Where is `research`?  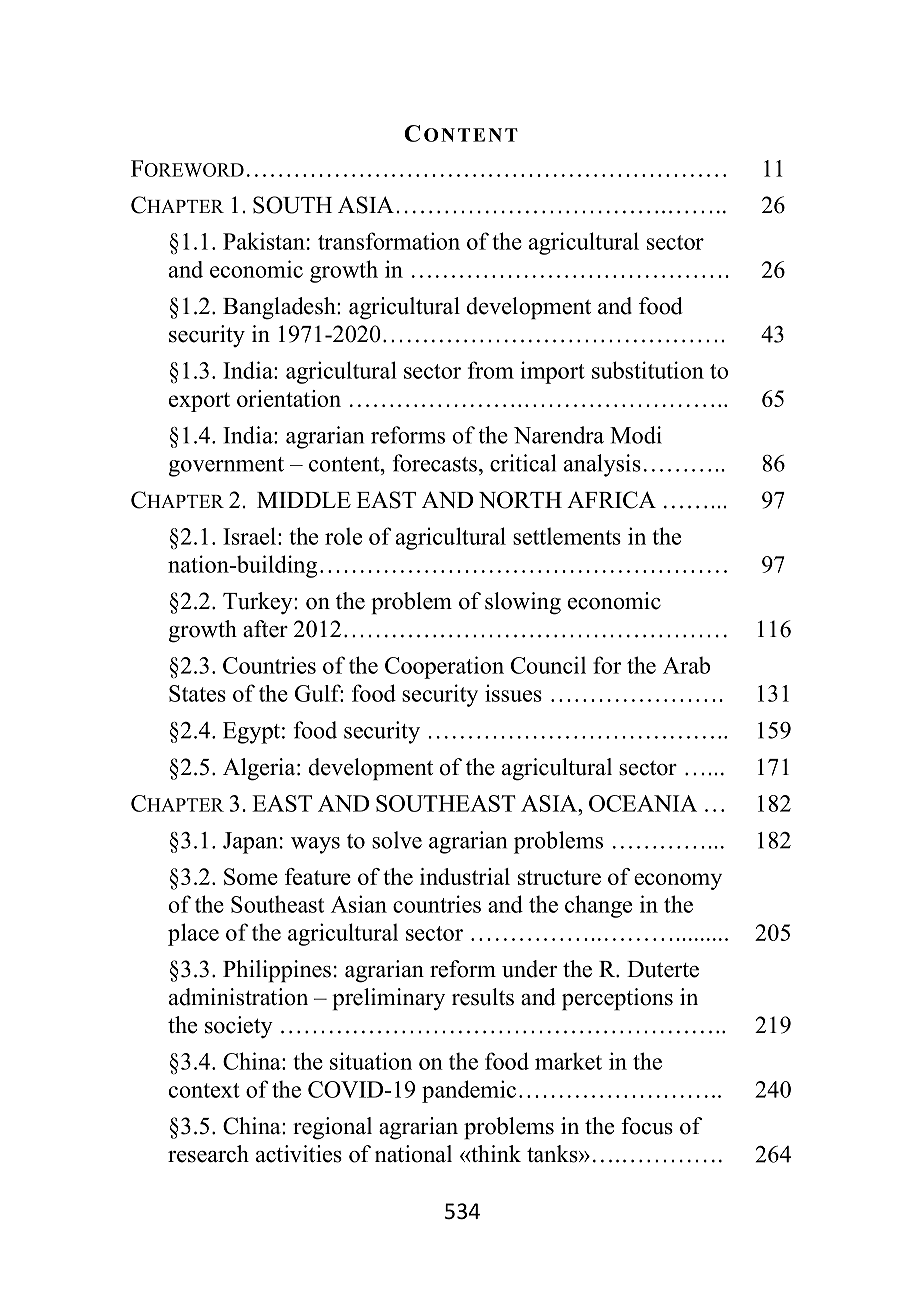
research is located at coordinates (208, 1154).
